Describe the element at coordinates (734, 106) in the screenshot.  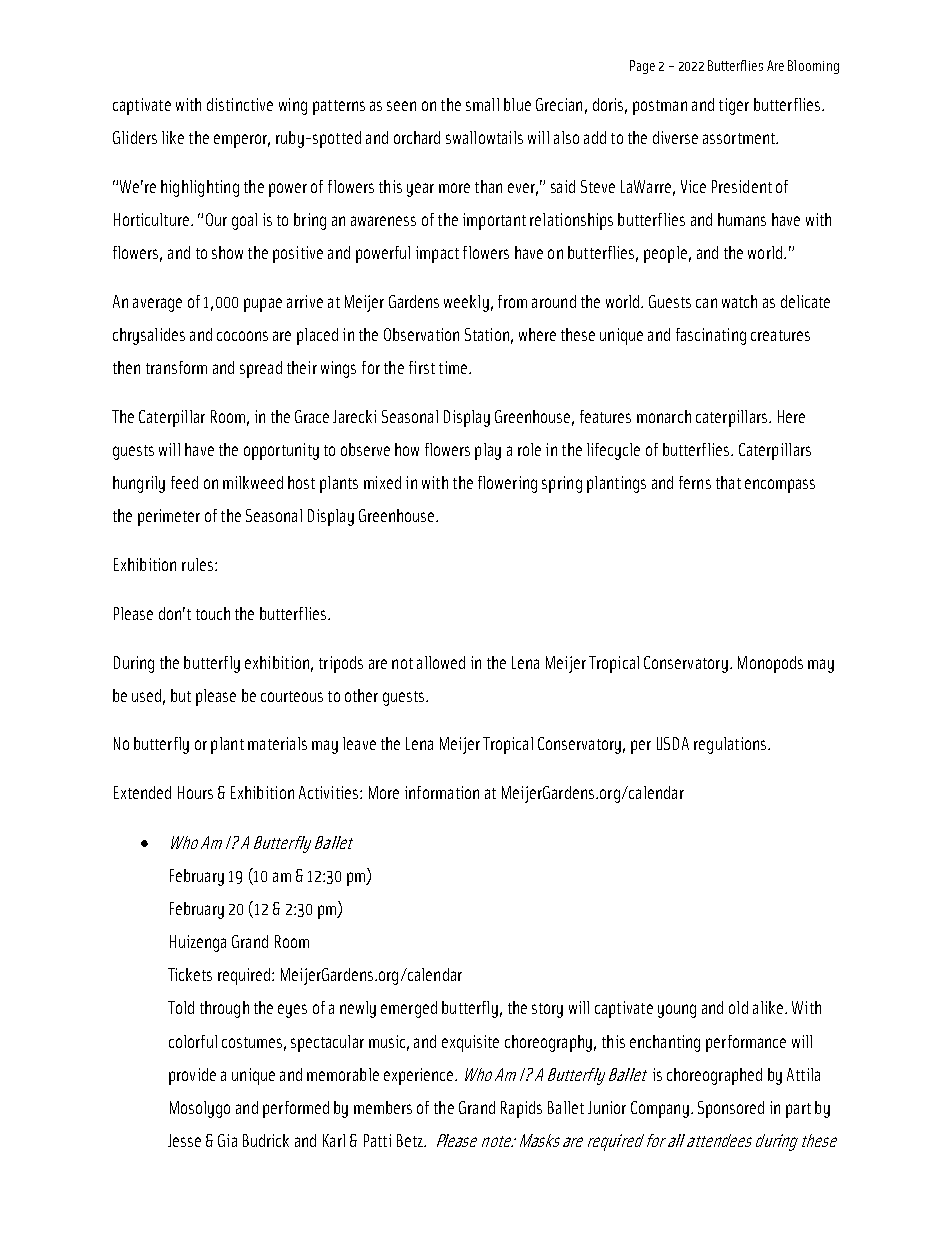
I see `tiger` at that location.
